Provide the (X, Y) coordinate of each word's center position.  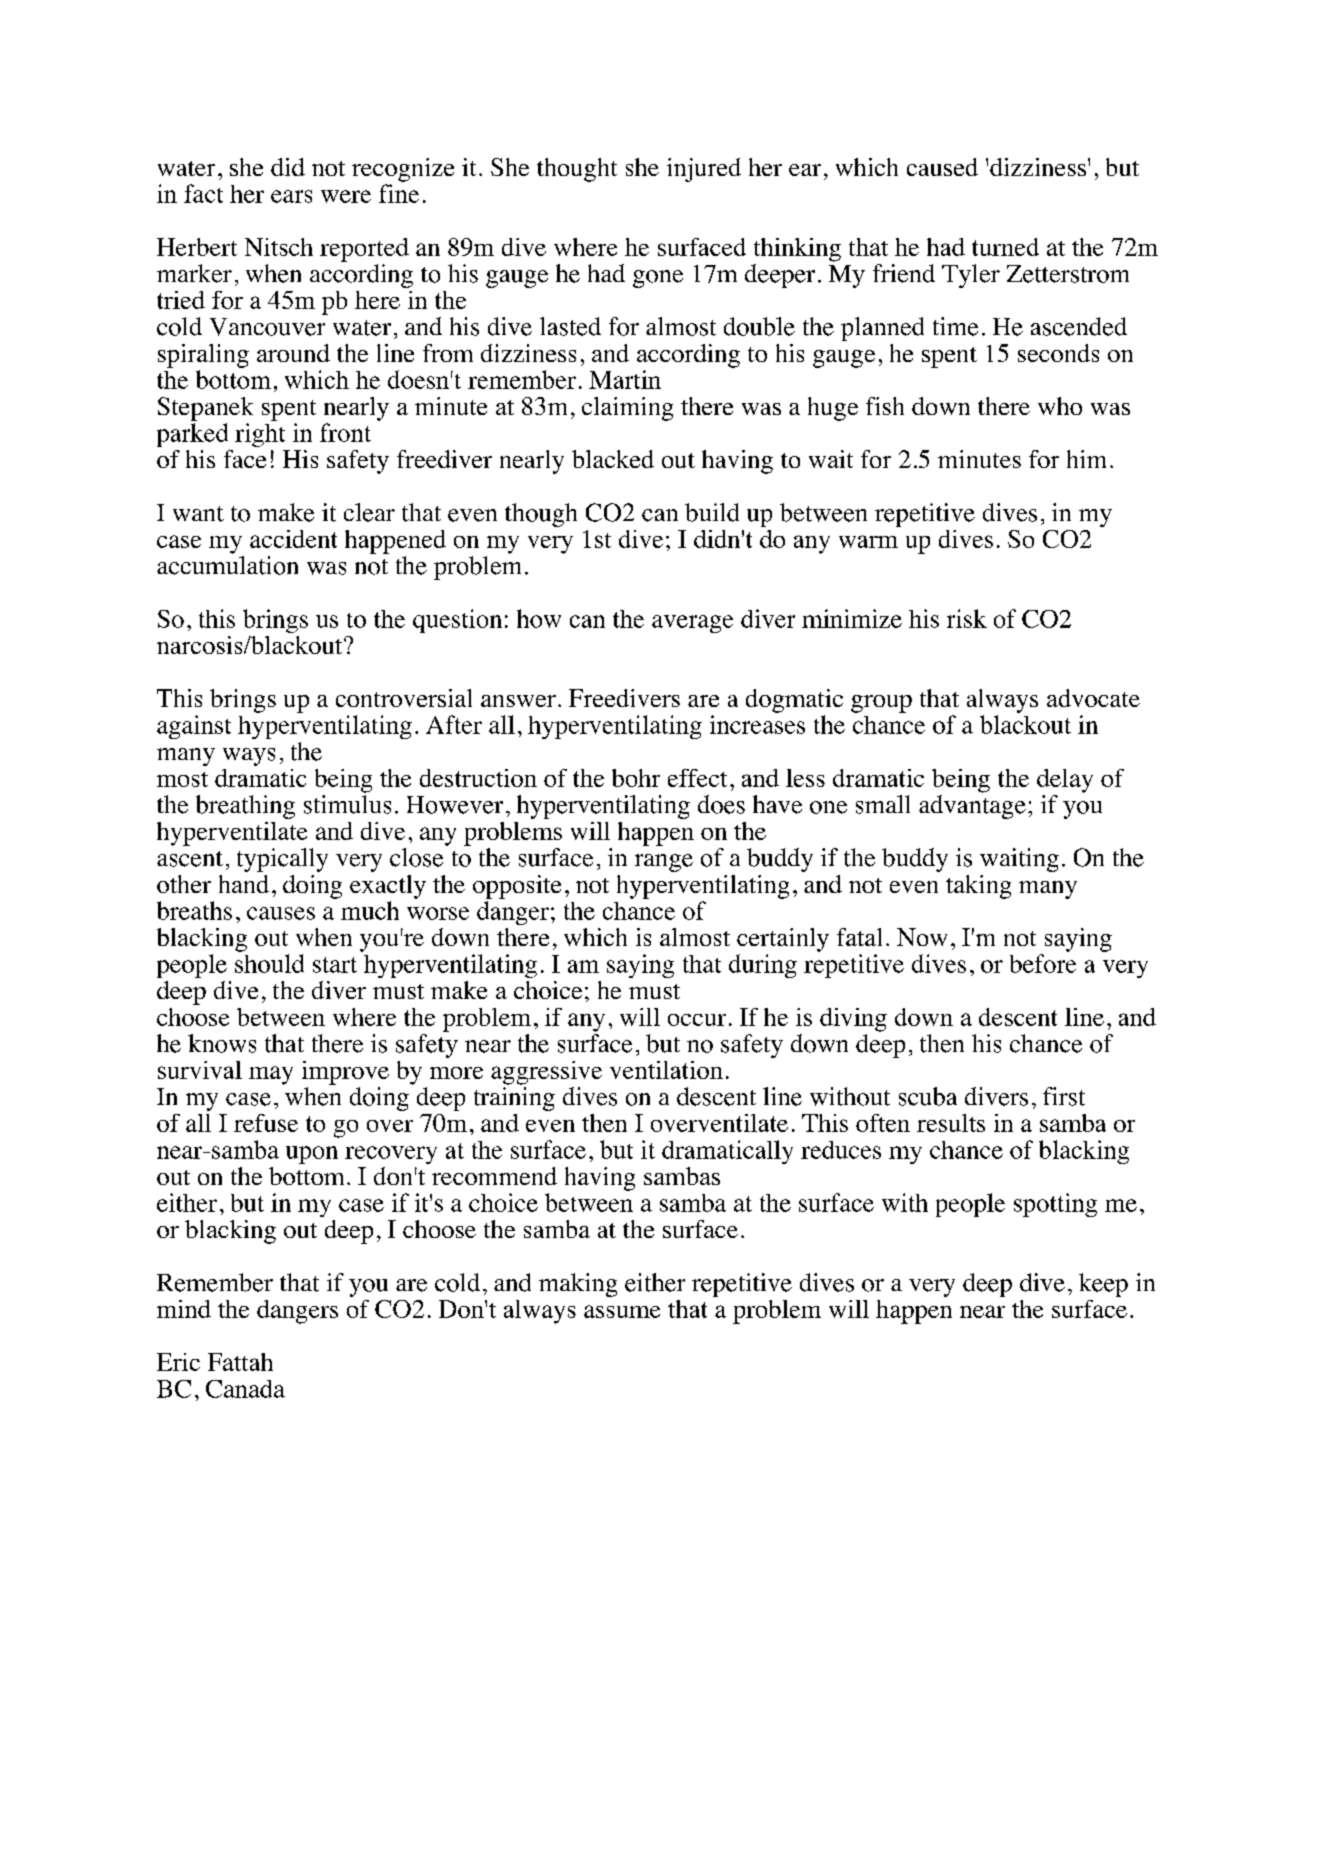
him (1086, 459)
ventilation (666, 1070)
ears (291, 196)
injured (704, 170)
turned (1005, 247)
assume (622, 1311)
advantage (972, 807)
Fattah (240, 1362)
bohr (636, 778)
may (271, 1075)
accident (293, 539)
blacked (613, 459)
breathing (245, 807)
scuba (928, 1096)
